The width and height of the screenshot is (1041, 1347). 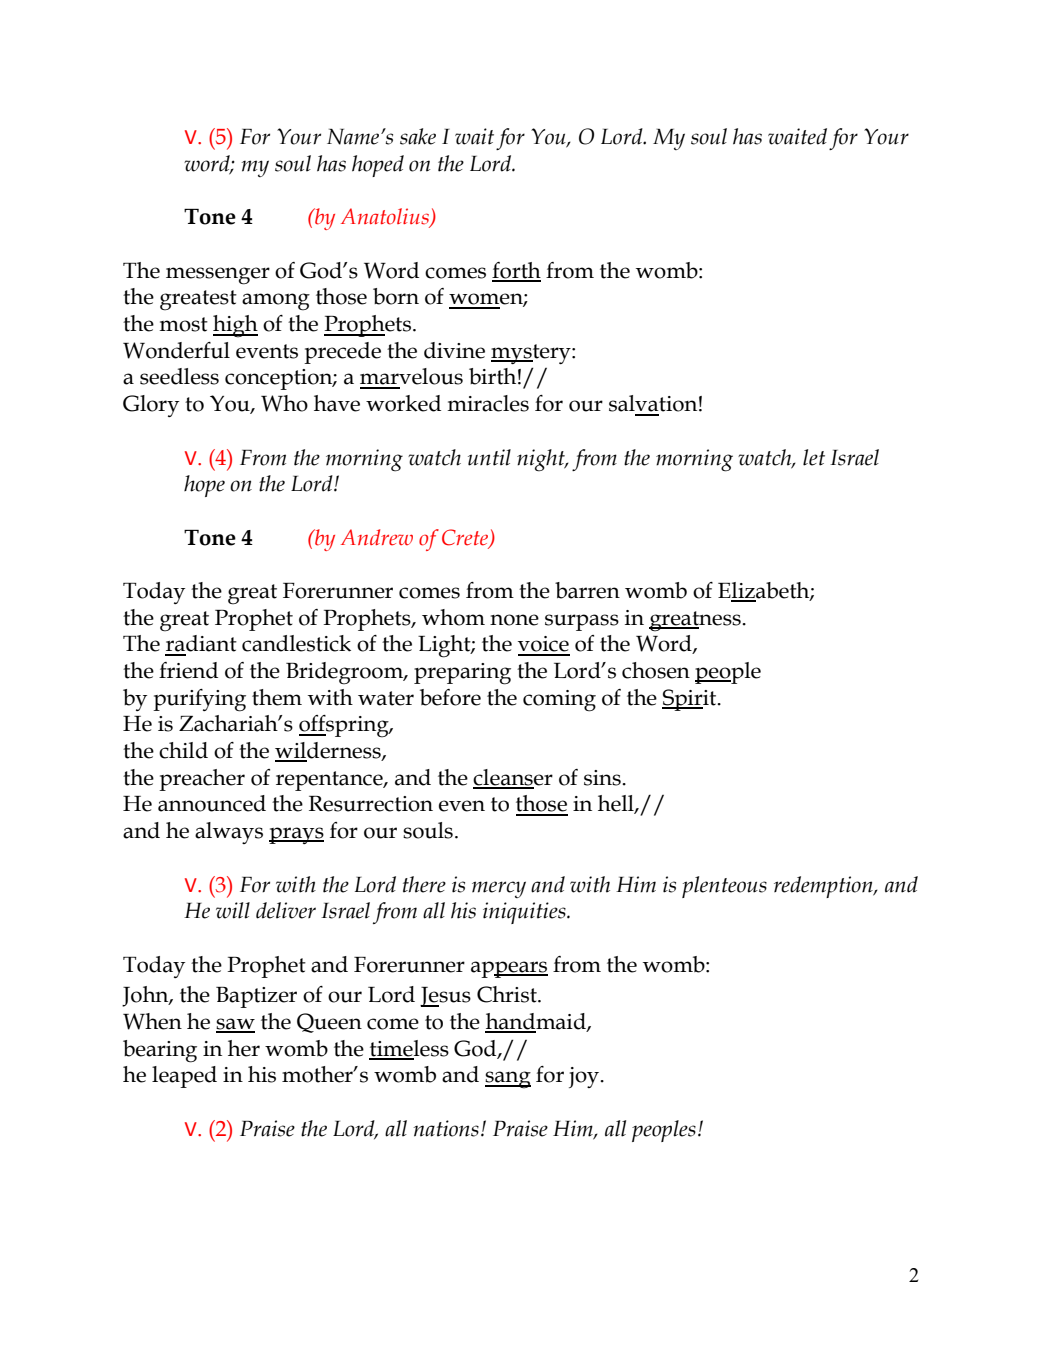 I want to click on mercy, so click(x=499, y=889).
